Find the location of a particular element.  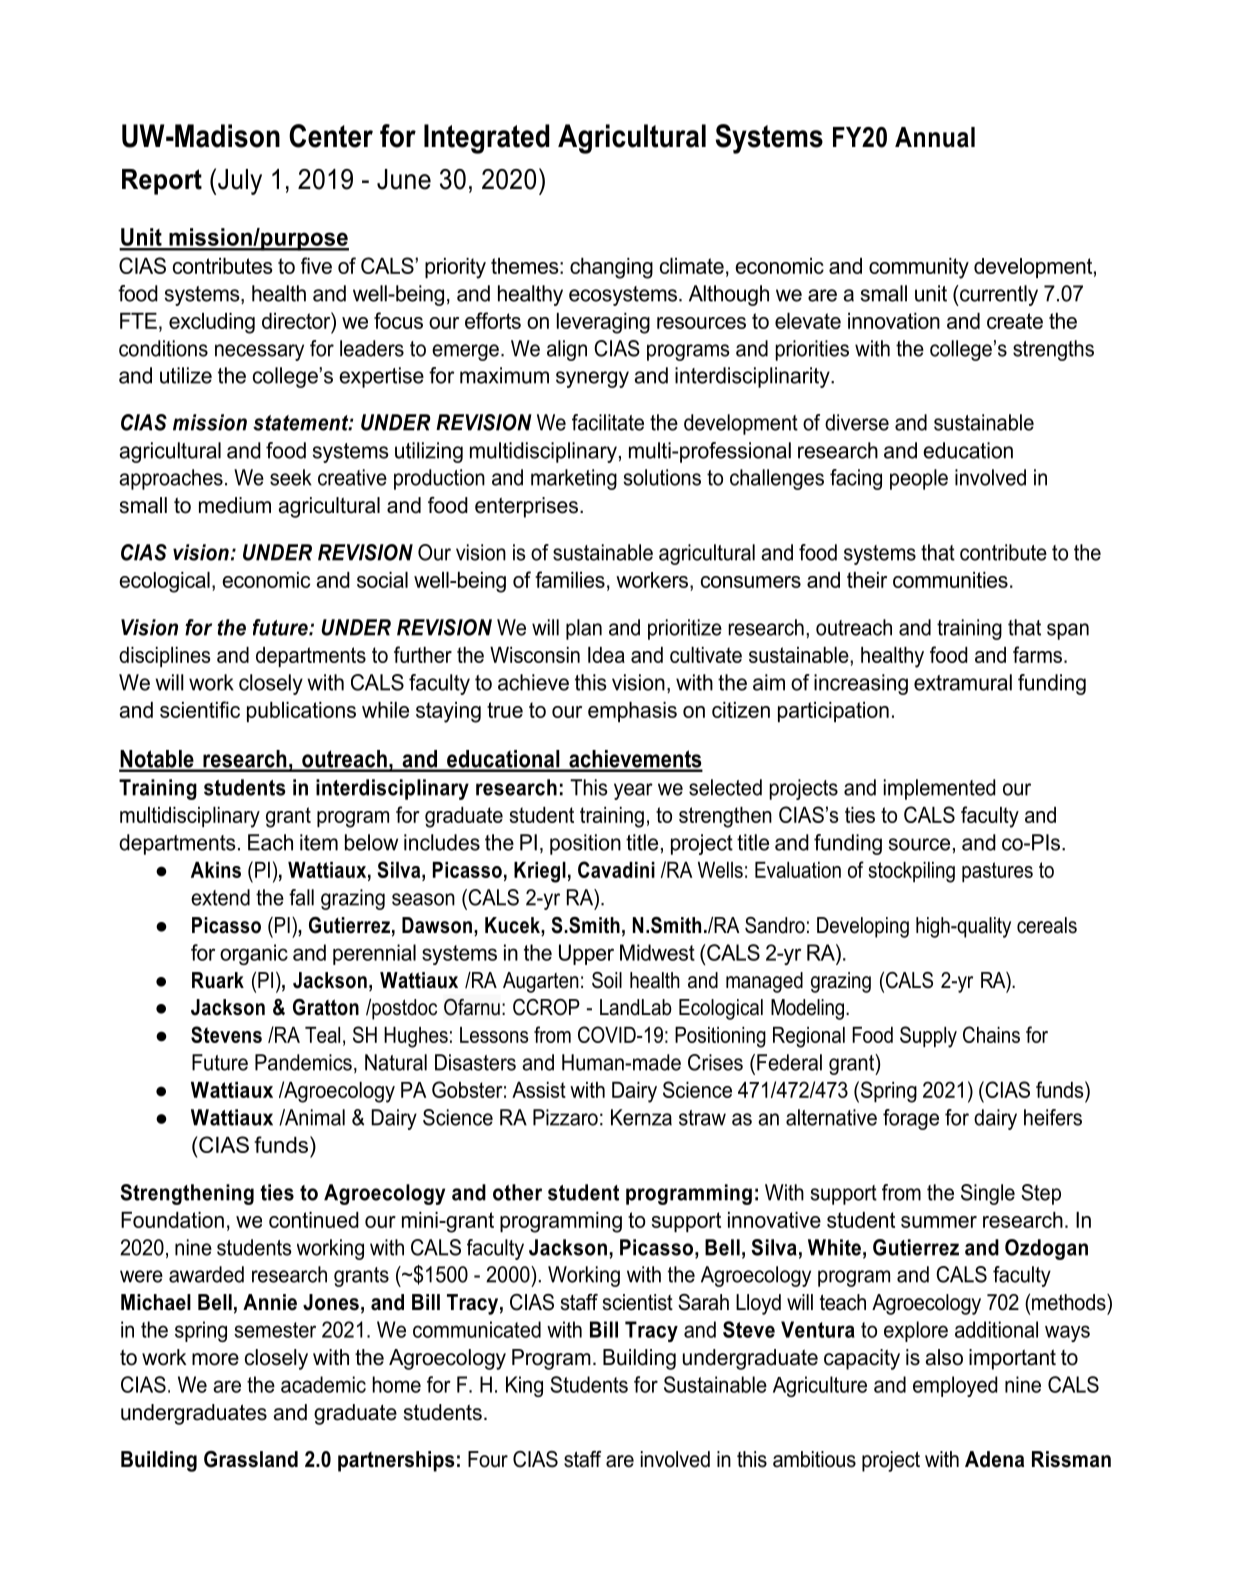

Chains is located at coordinates (991, 1034).
